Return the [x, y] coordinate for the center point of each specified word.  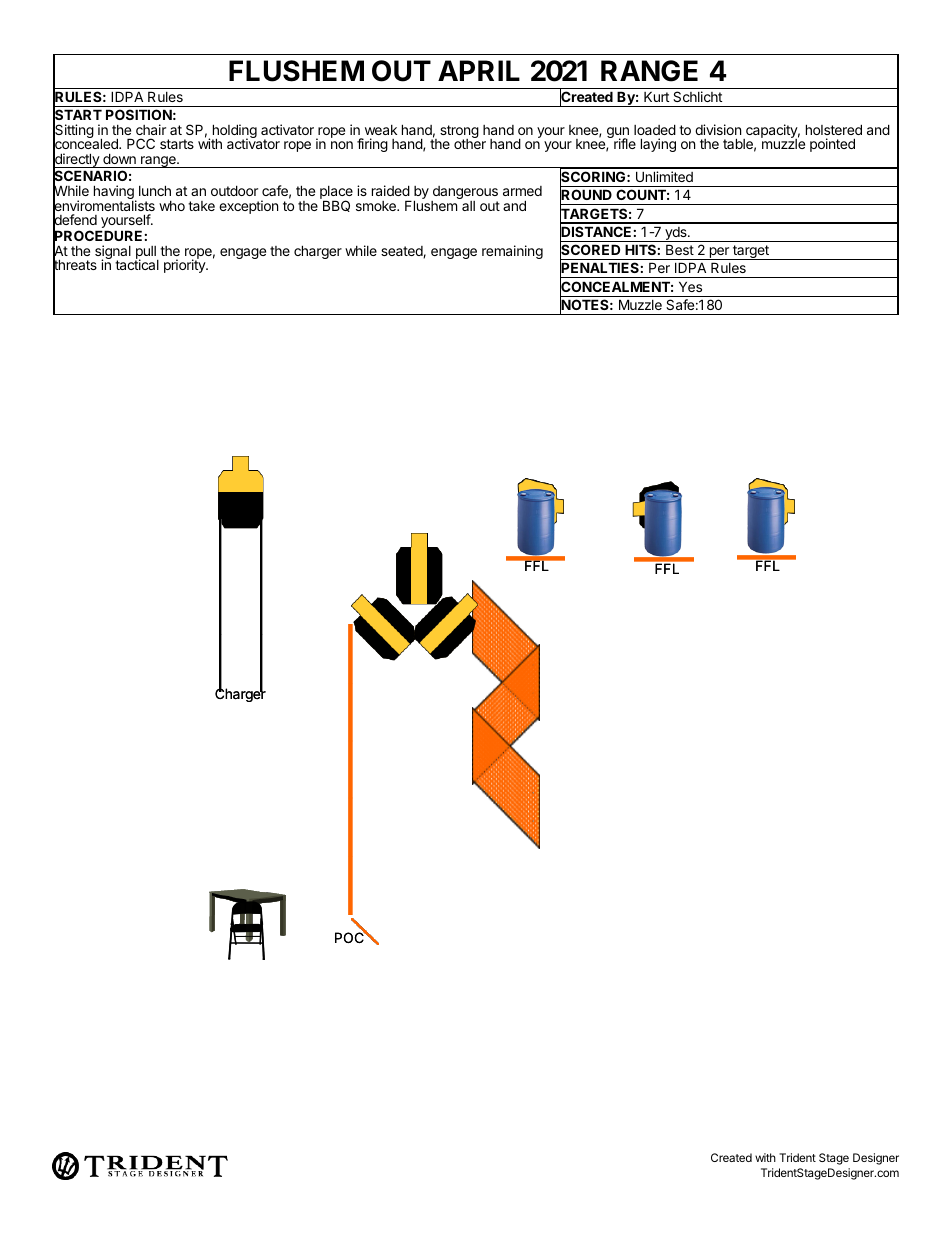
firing [372, 145]
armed [522, 191]
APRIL [479, 70]
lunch [155, 190]
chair [151, 129]
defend [75, 220]
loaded [655, 129]
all [467, 204]
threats [75, 266]
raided [391, 190]
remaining [512, 252]
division [718, 129]
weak [381, 130]
